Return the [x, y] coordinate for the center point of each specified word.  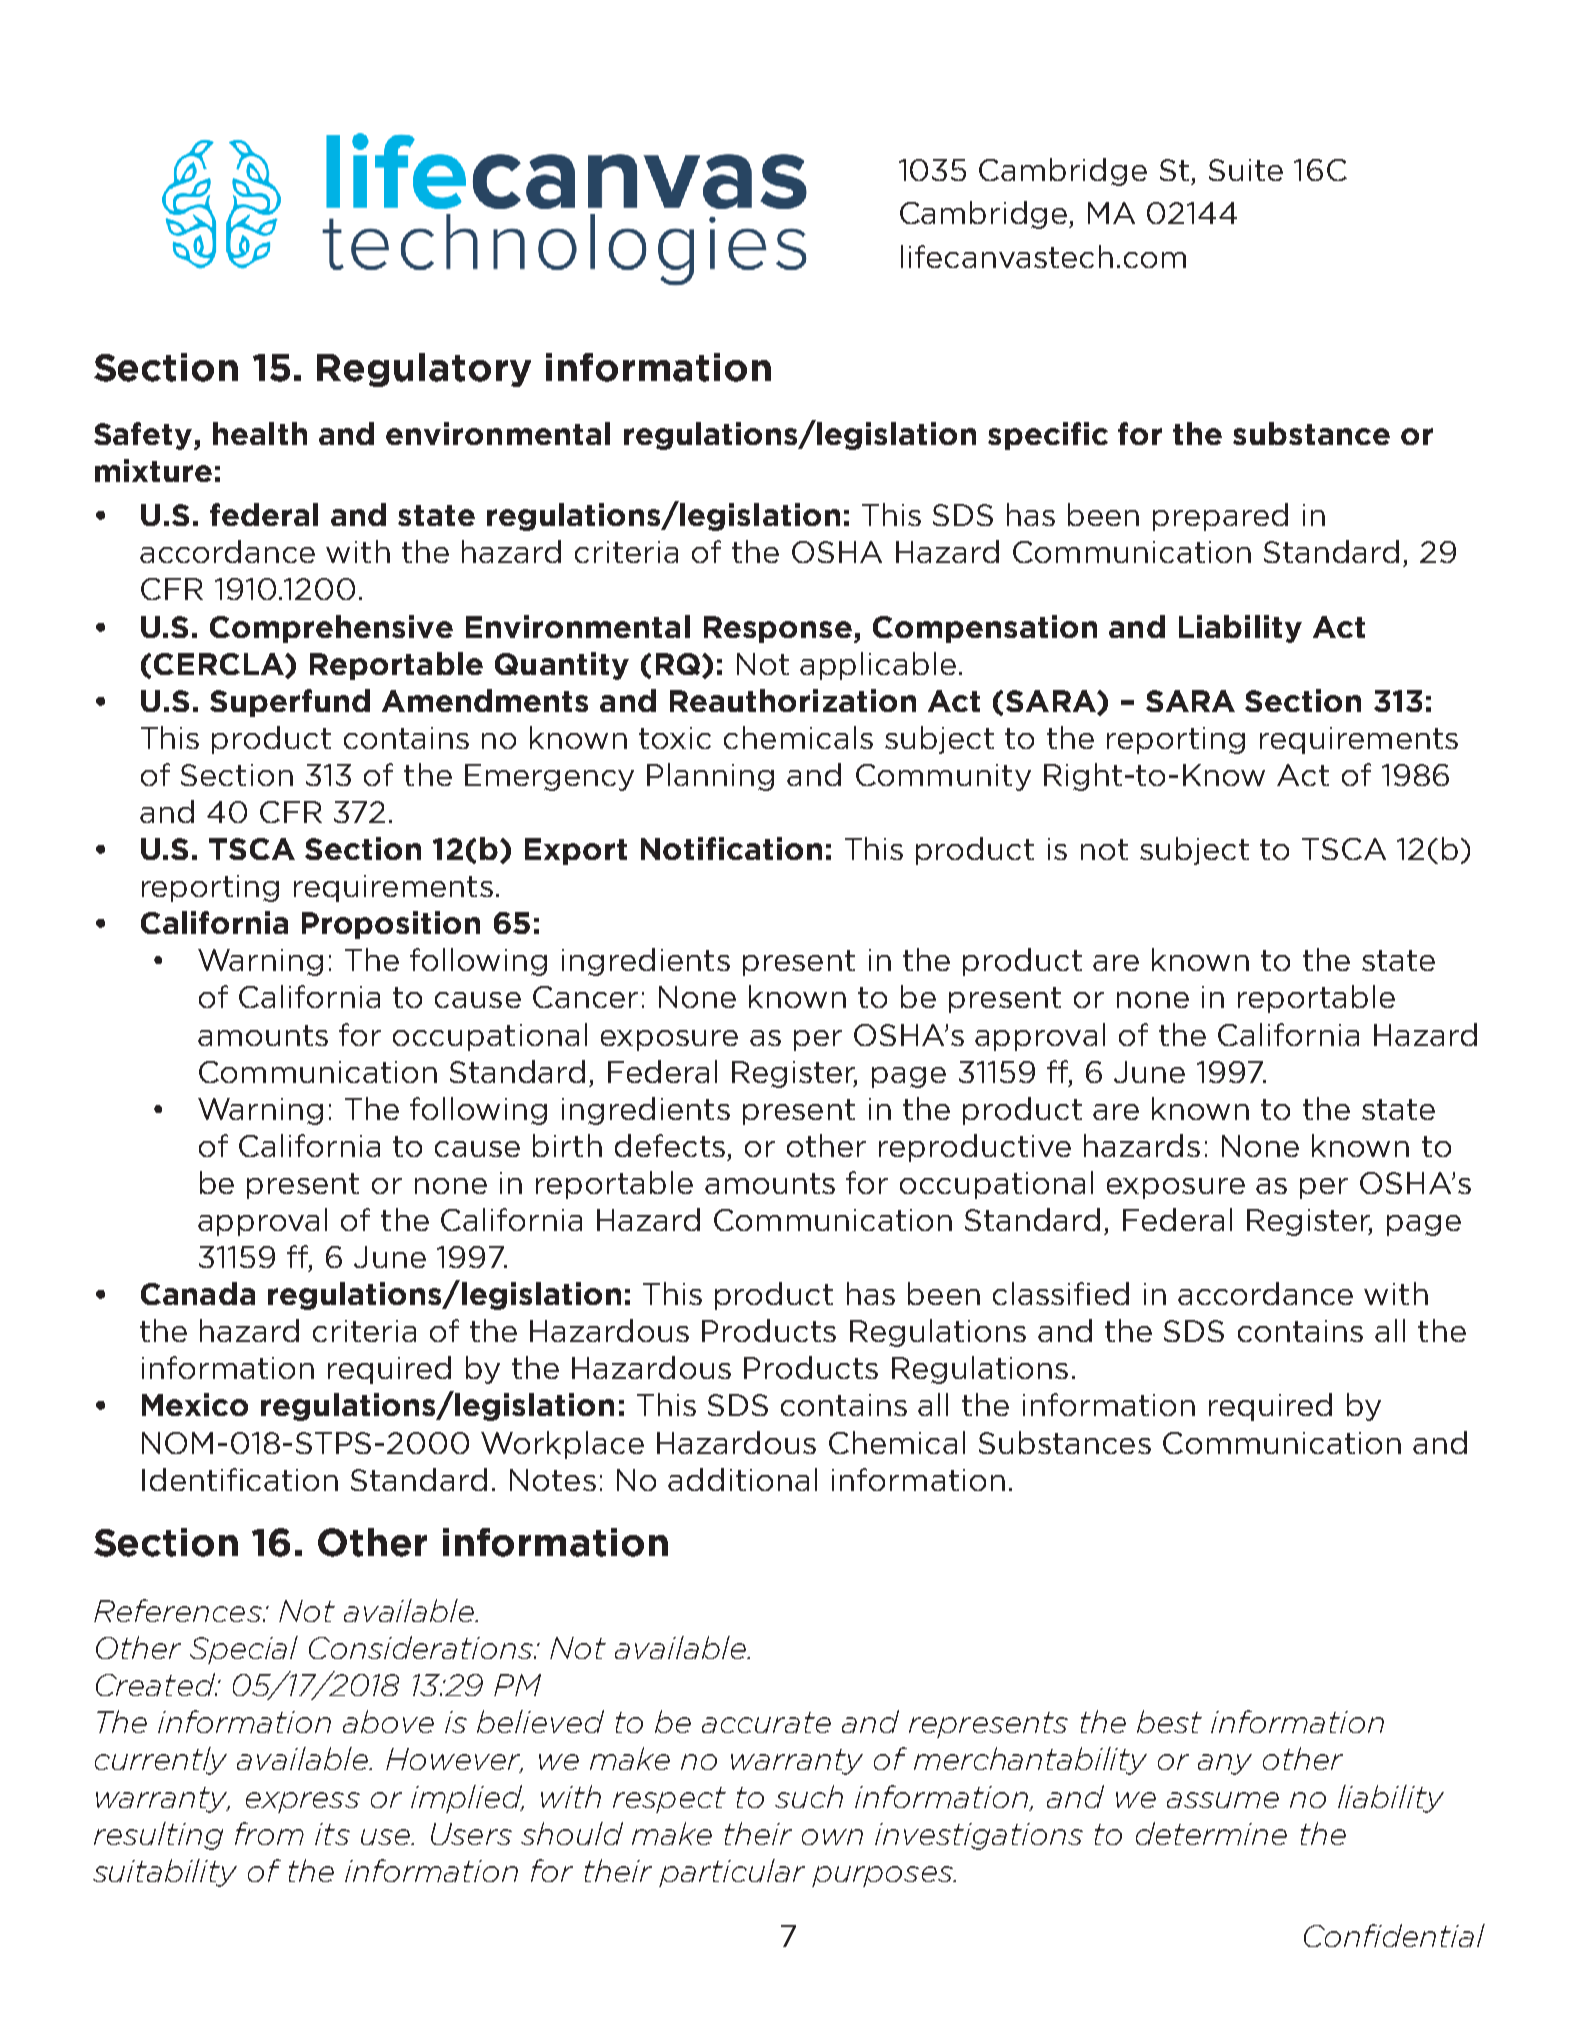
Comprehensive [331, 629]
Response [778, 629]
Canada [198, 1293]
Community [943, 777]
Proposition [391, 925]
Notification [731, 848]
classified [1061, 1293]
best [1169, 1721]
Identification [240, 1479]
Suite [1246, 170]
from [269, 1833]
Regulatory [424, 370]
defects [670, 1145]
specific [1048, 436]
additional [742, 1479]
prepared [1220, 517]
